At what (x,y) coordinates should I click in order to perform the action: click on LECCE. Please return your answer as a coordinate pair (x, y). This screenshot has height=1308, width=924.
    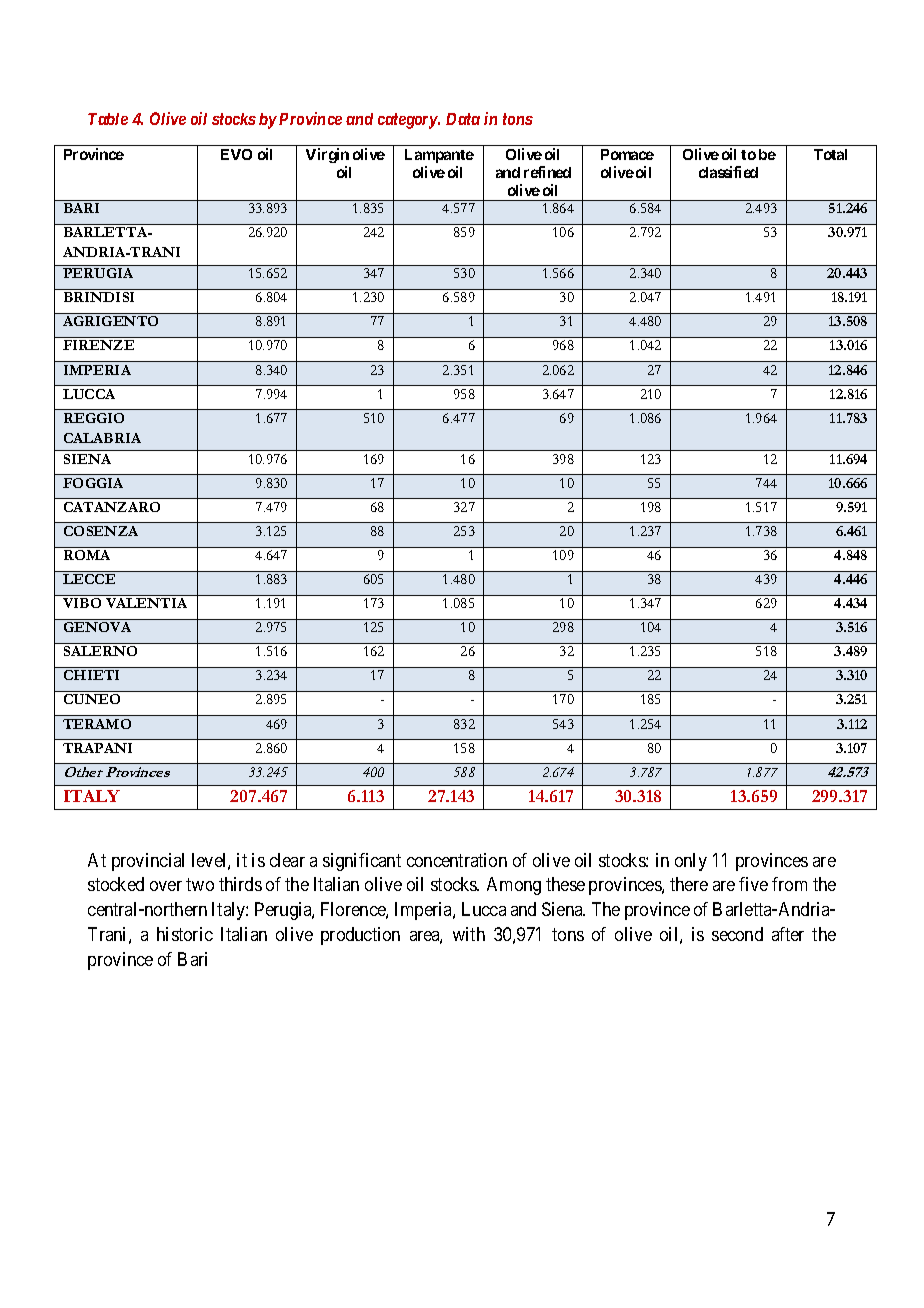
    Looking at the image, I should click on (89, 579).
